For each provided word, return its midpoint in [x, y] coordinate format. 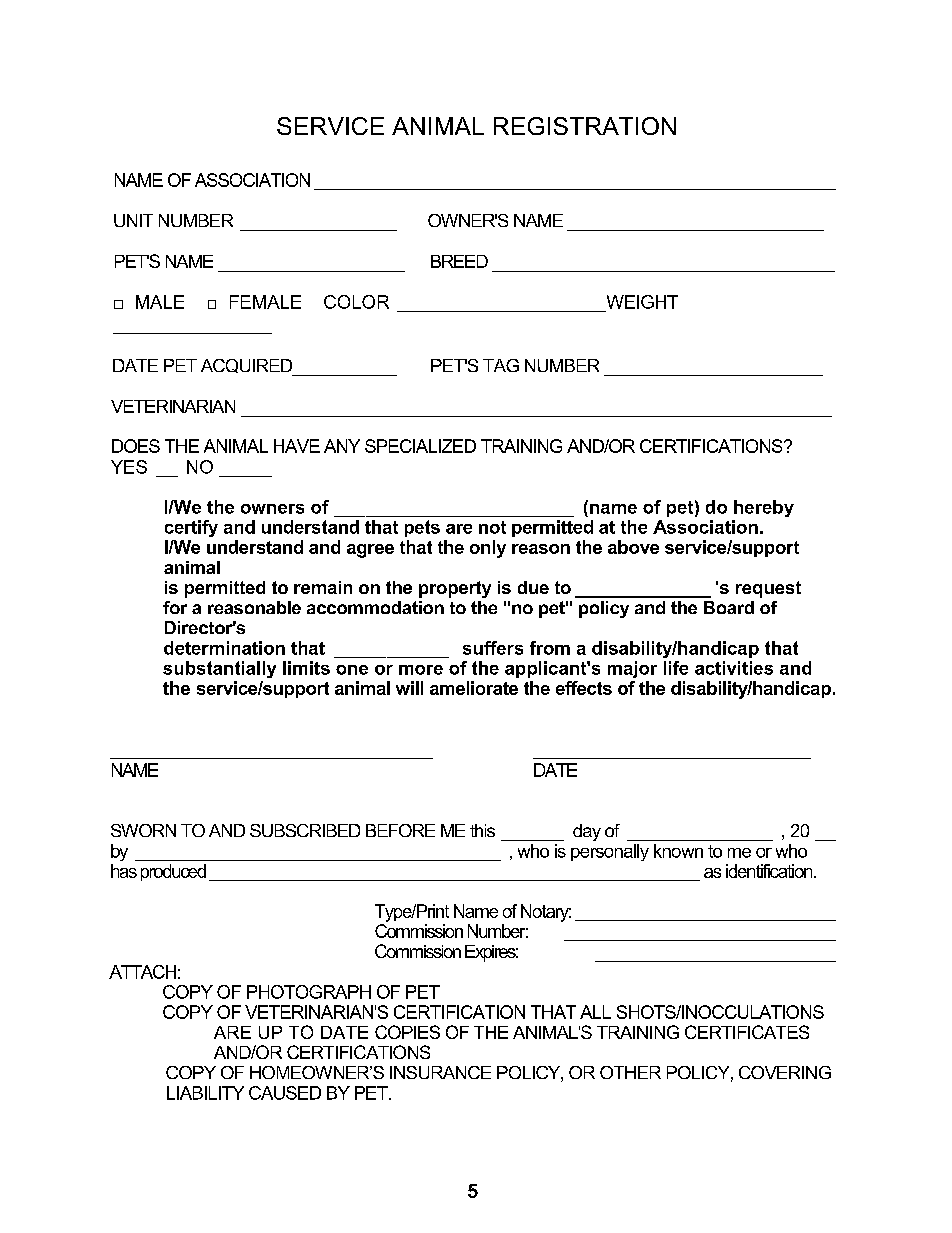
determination [224, 648]
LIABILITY [205, 1093]
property [455, 589]
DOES [136, 446]
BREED [459, 261]
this [482, 830]
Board [729, 607]
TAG [501, 365]
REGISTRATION [585, 126]
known [678, 851]
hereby [764, 508]
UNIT [133, 220]
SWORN [143, 830]
